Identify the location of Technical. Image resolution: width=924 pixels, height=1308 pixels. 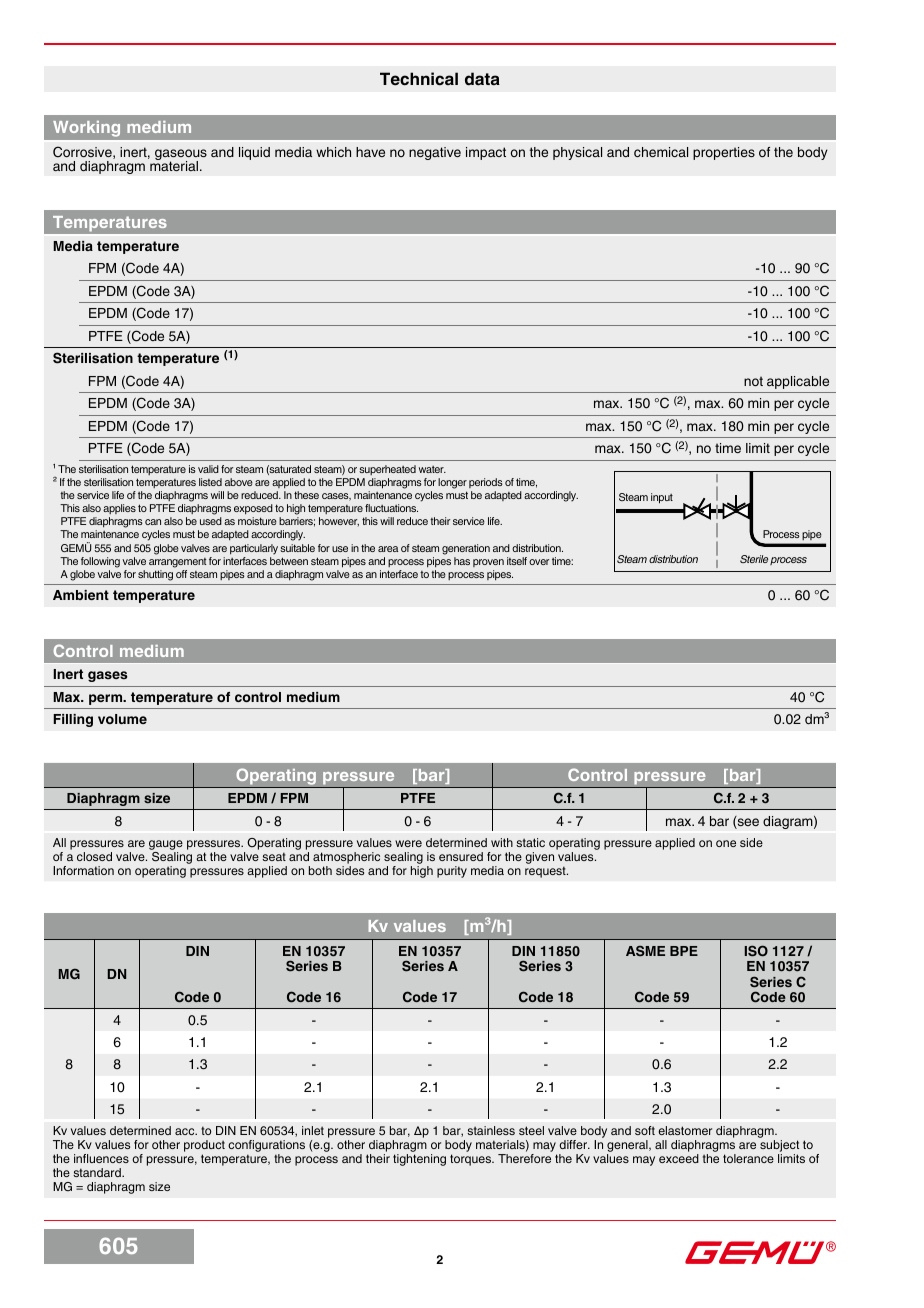
(419, 79).
